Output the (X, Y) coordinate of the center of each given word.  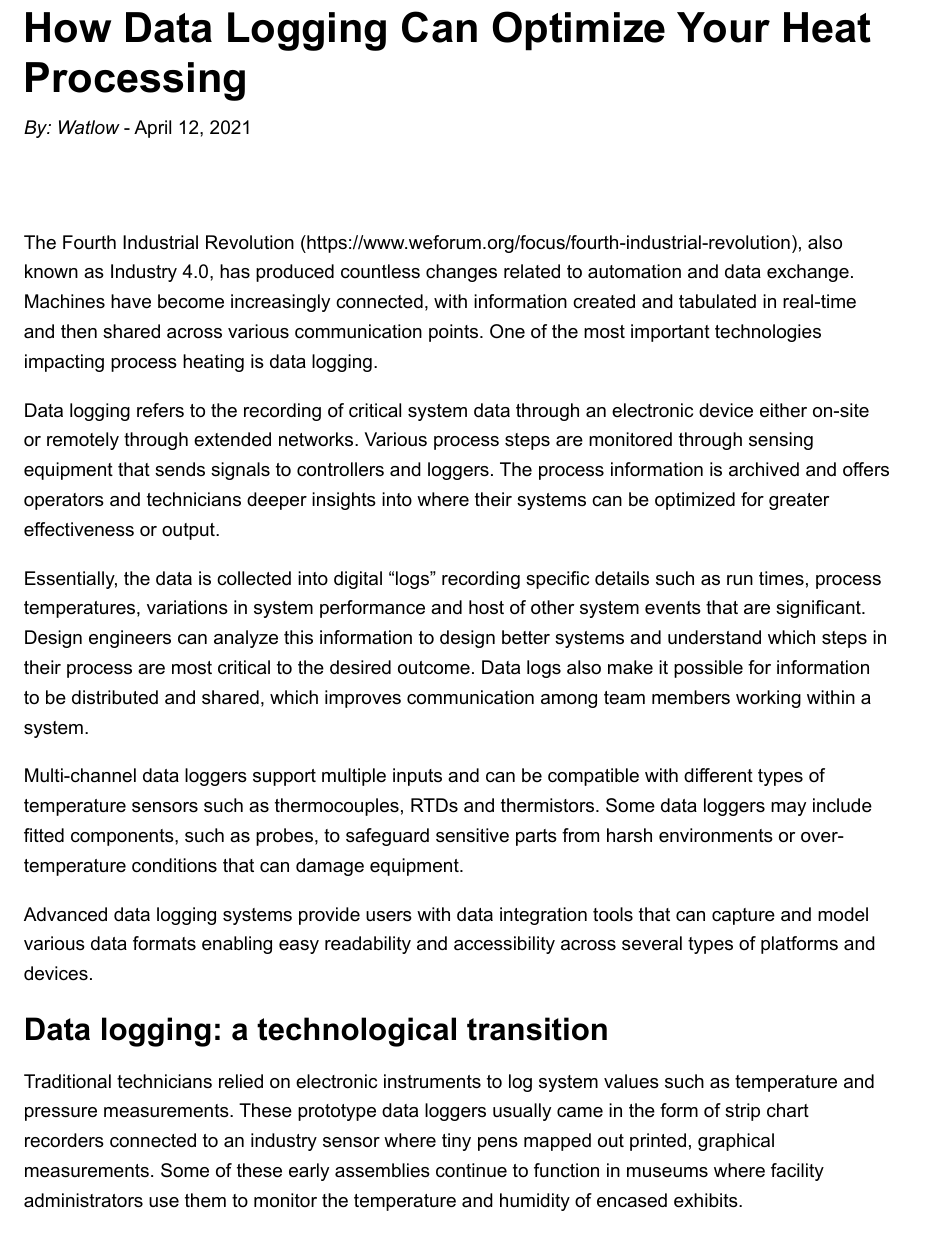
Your (723, 27)
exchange (808, 273)
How (68, 27)
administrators (83, 1200)
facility (797, 1172)
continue (471, 1170)
